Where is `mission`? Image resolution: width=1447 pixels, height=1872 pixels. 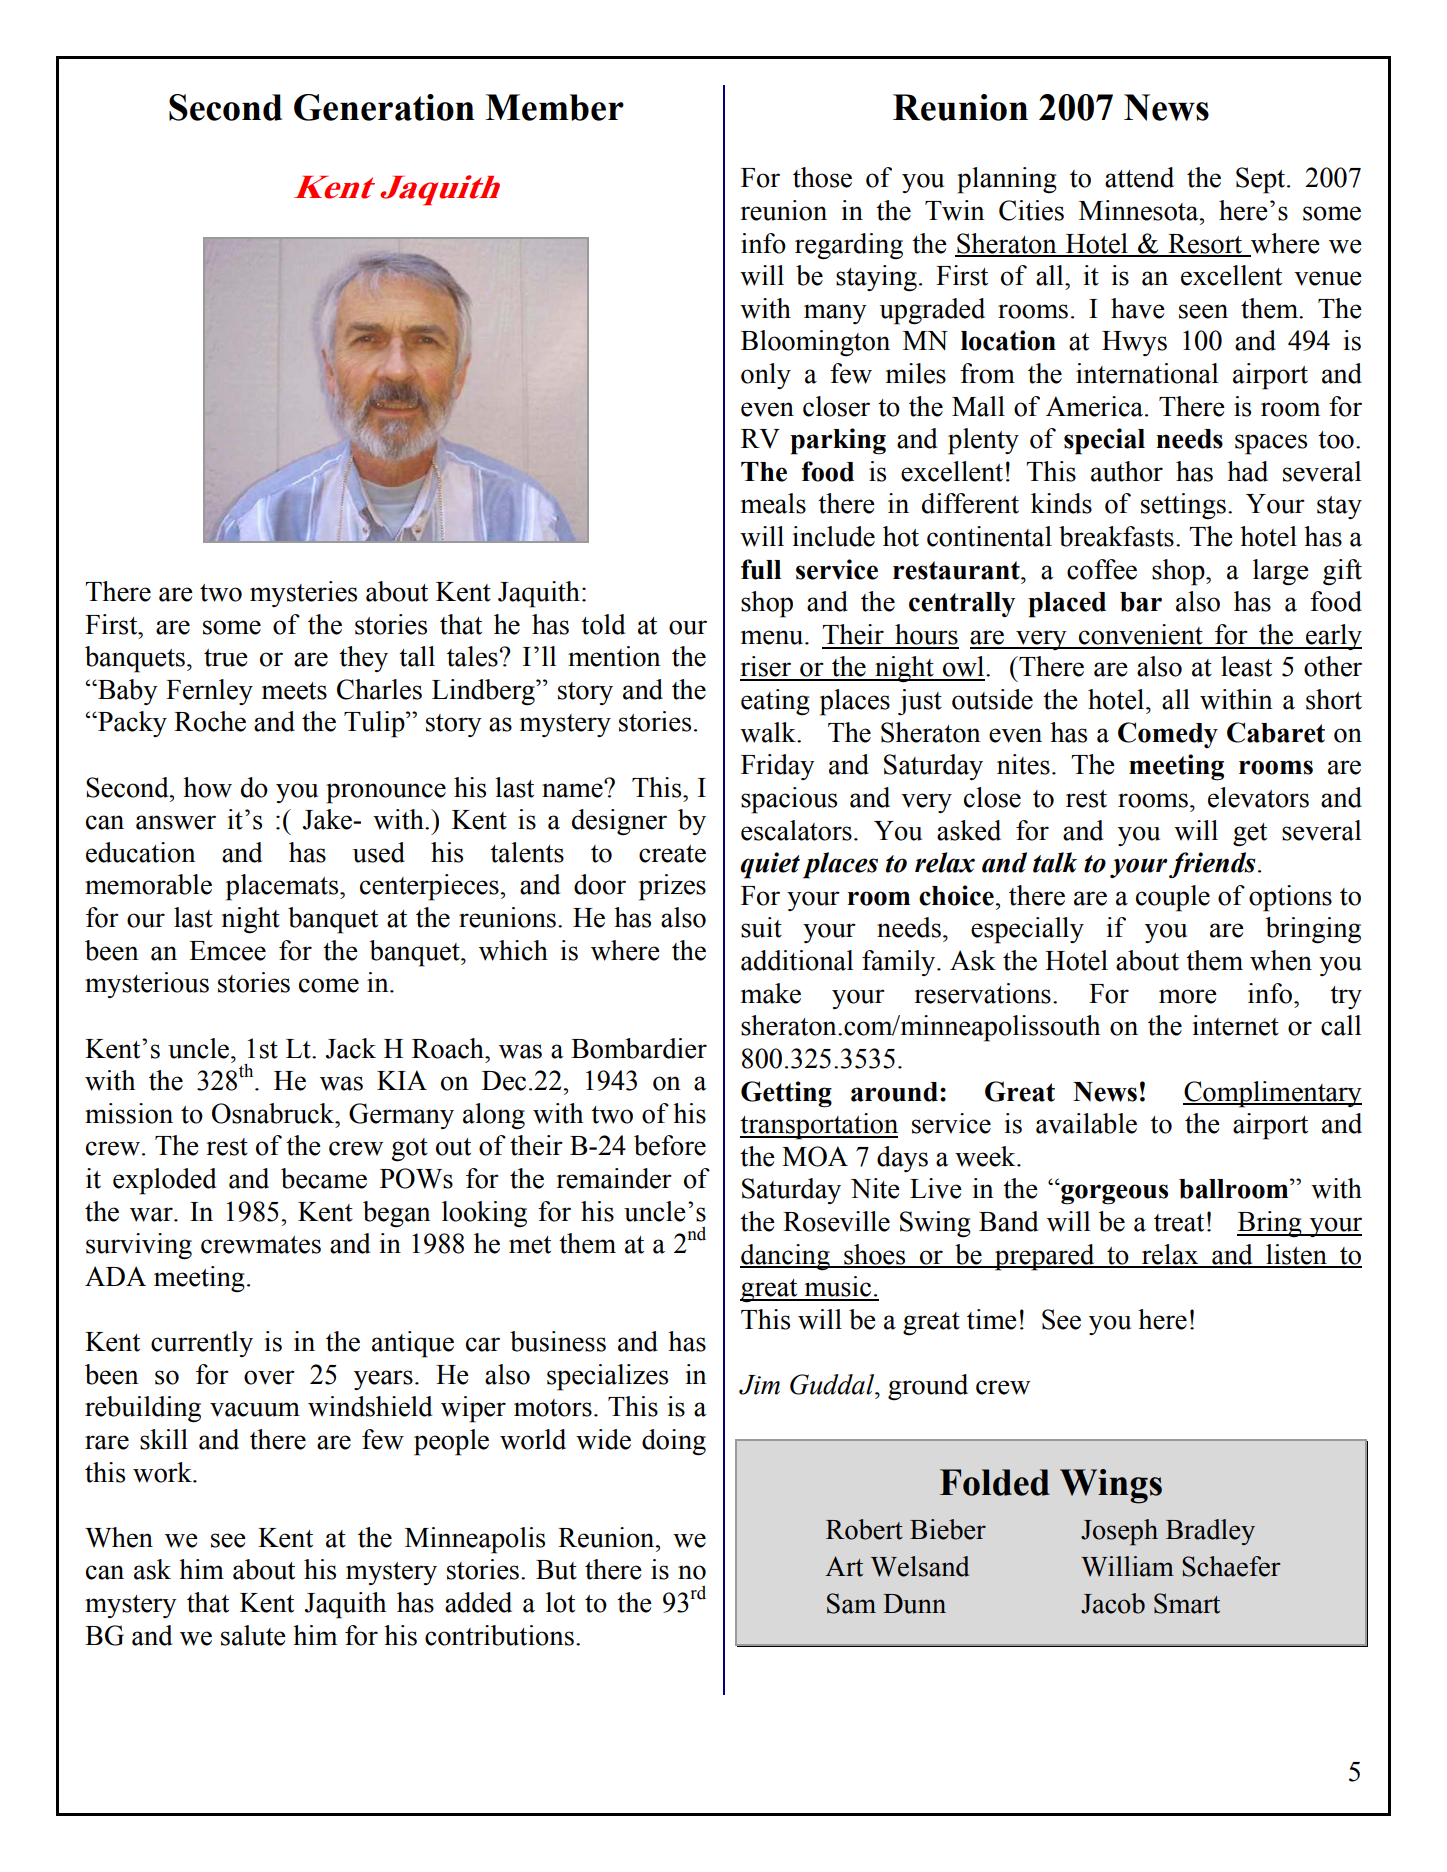 mission is located at coordinates (129, 1113).
